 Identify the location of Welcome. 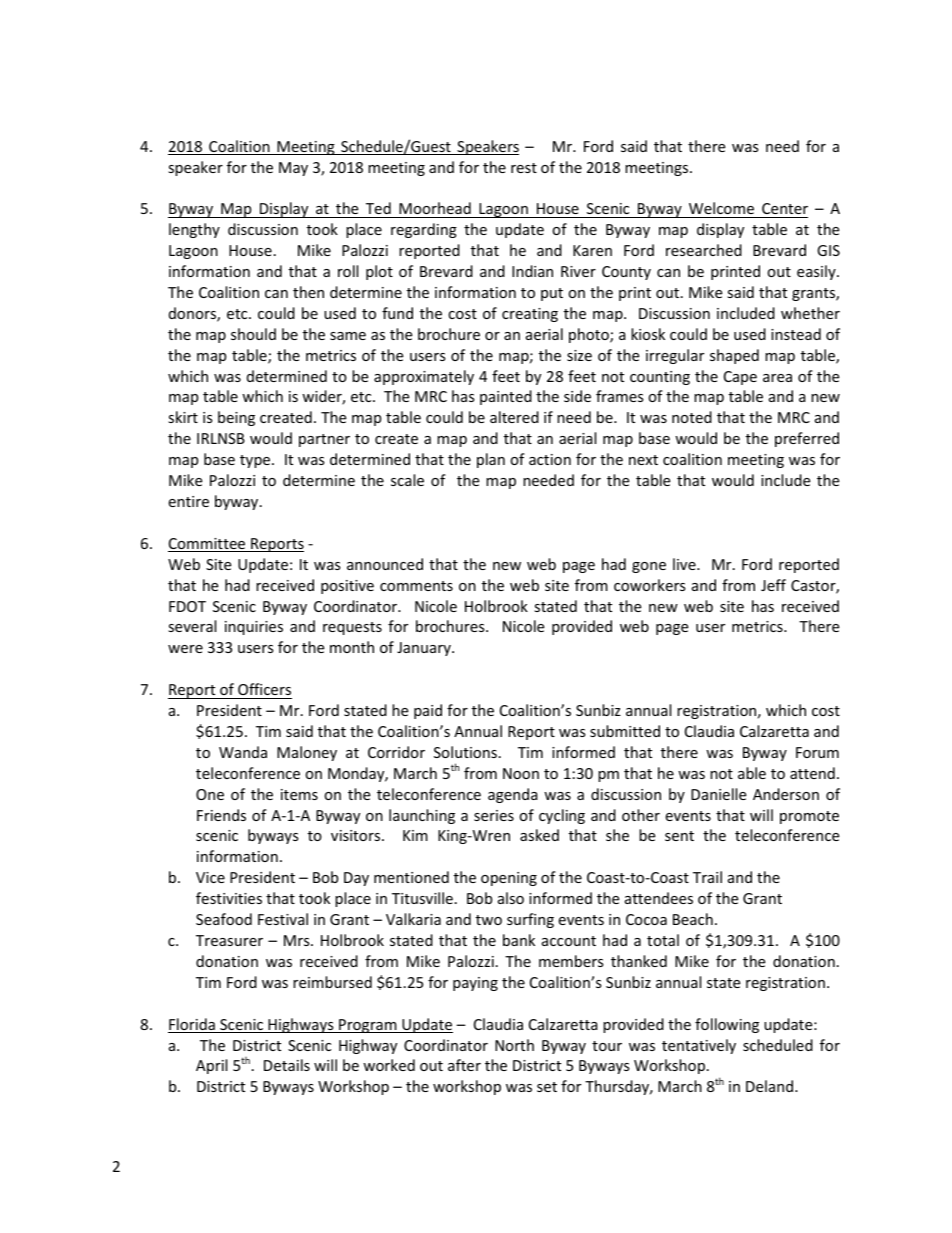
(721, 208).
